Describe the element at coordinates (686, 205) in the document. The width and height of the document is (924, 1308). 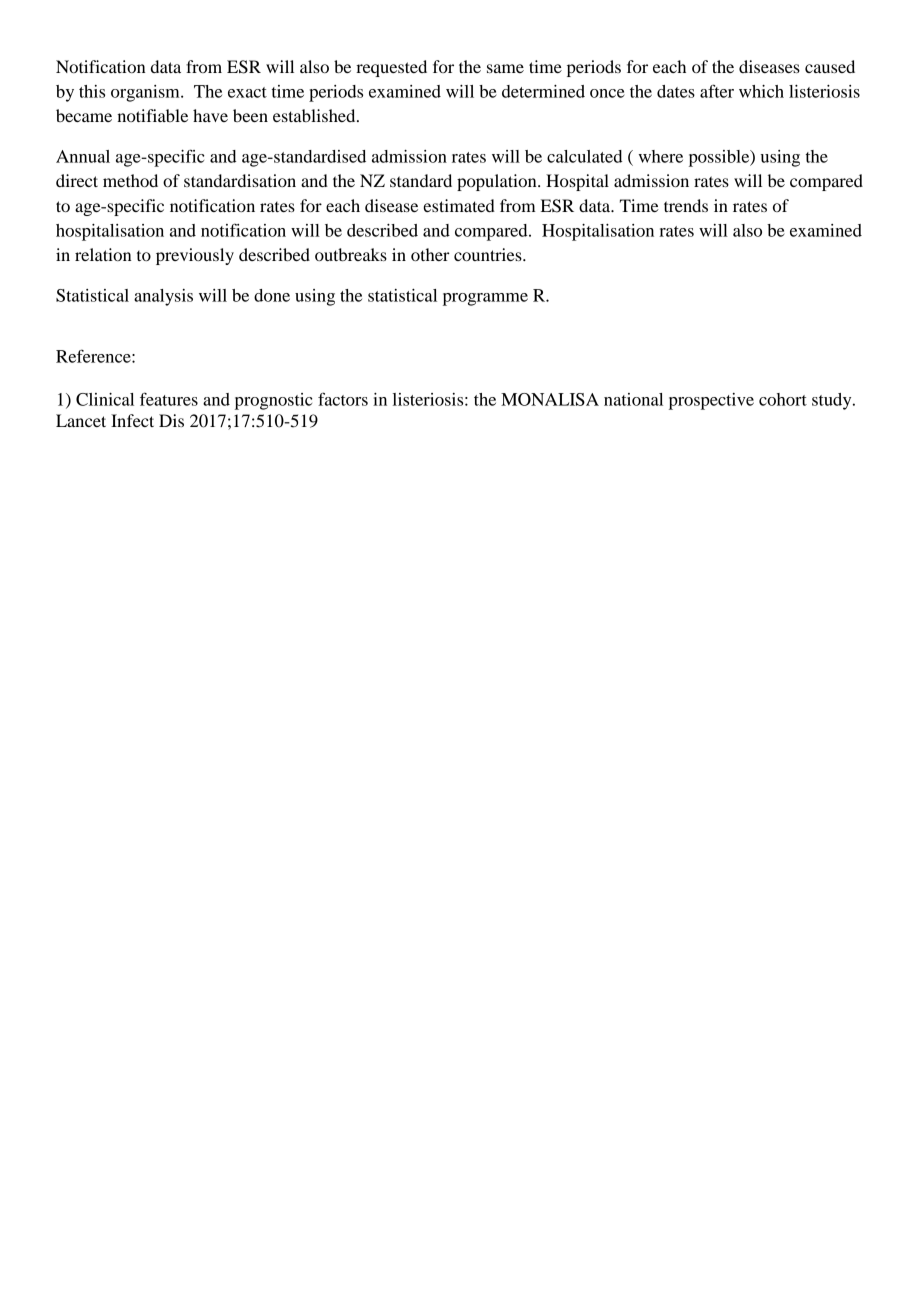
I see `trends` at that location.
